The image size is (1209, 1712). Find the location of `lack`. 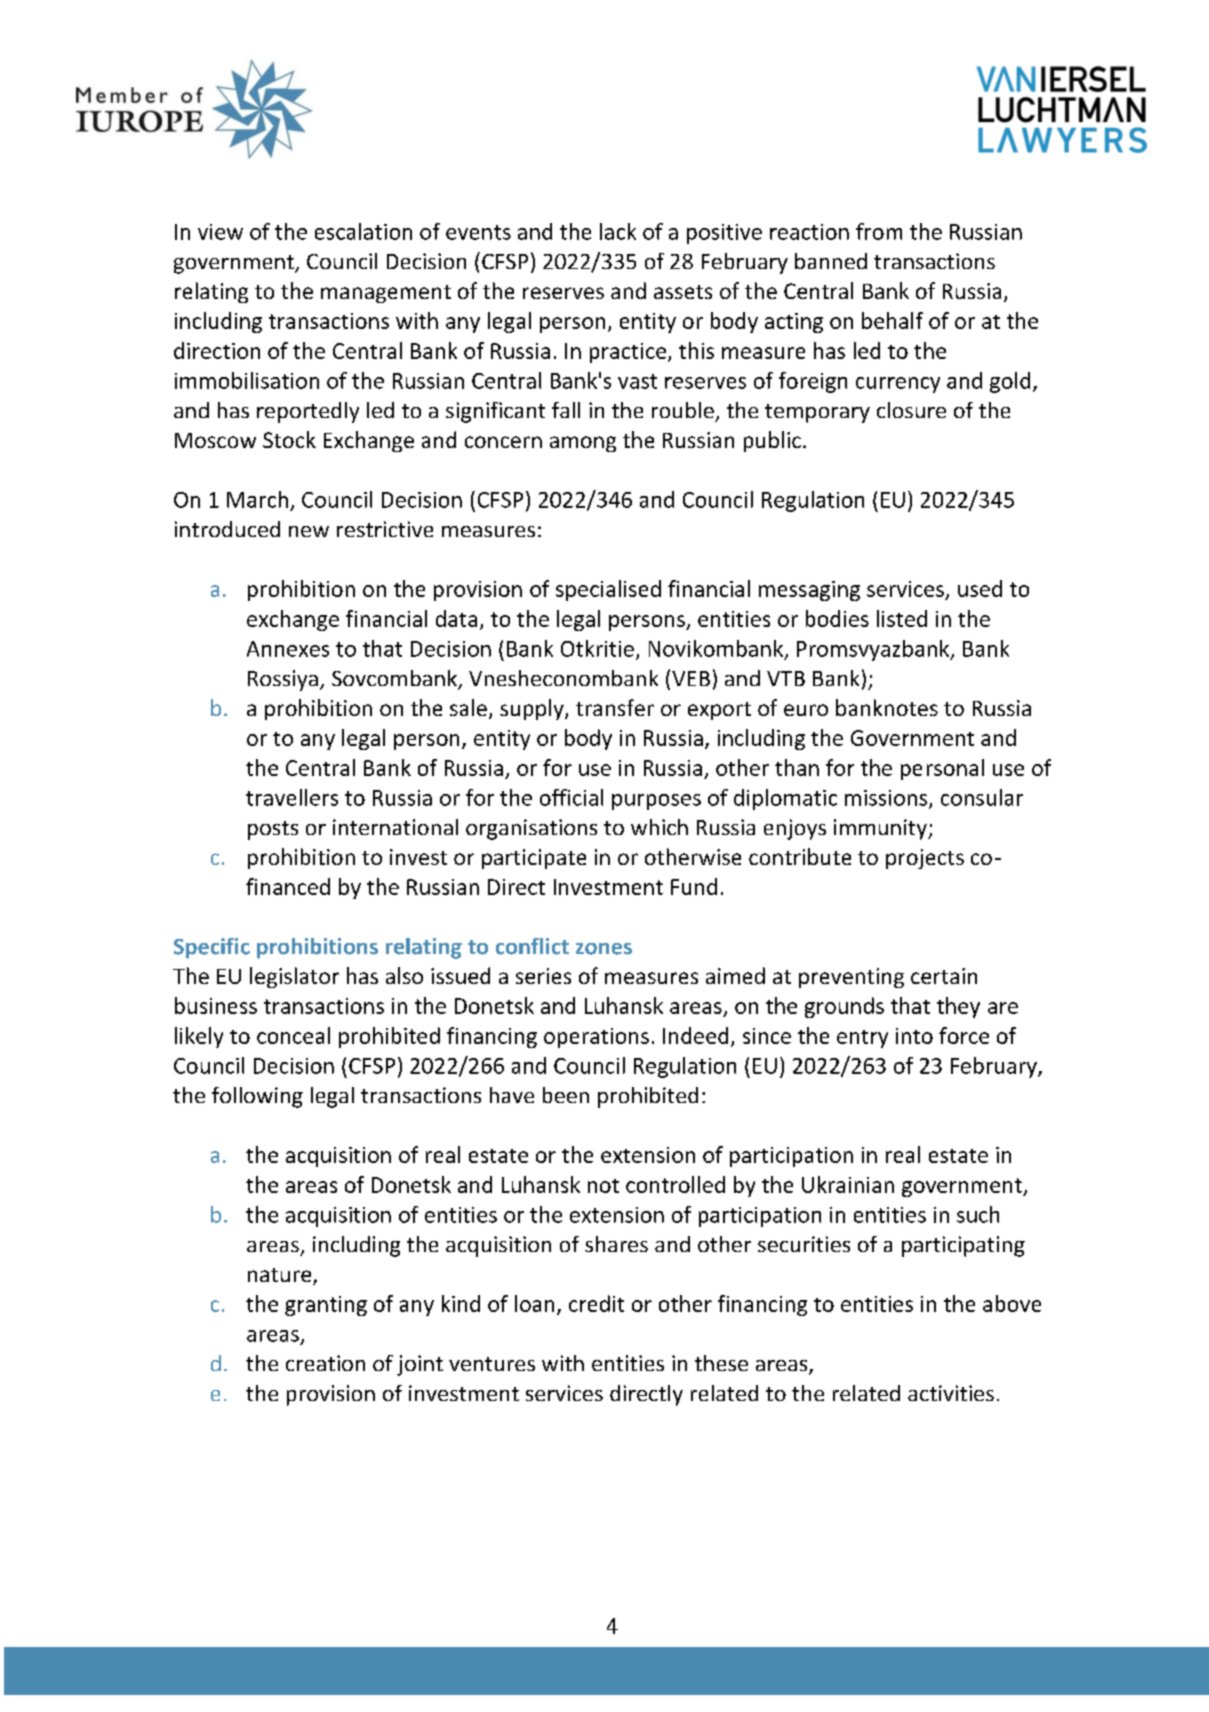

lack is located at coordinates (618, 231).
